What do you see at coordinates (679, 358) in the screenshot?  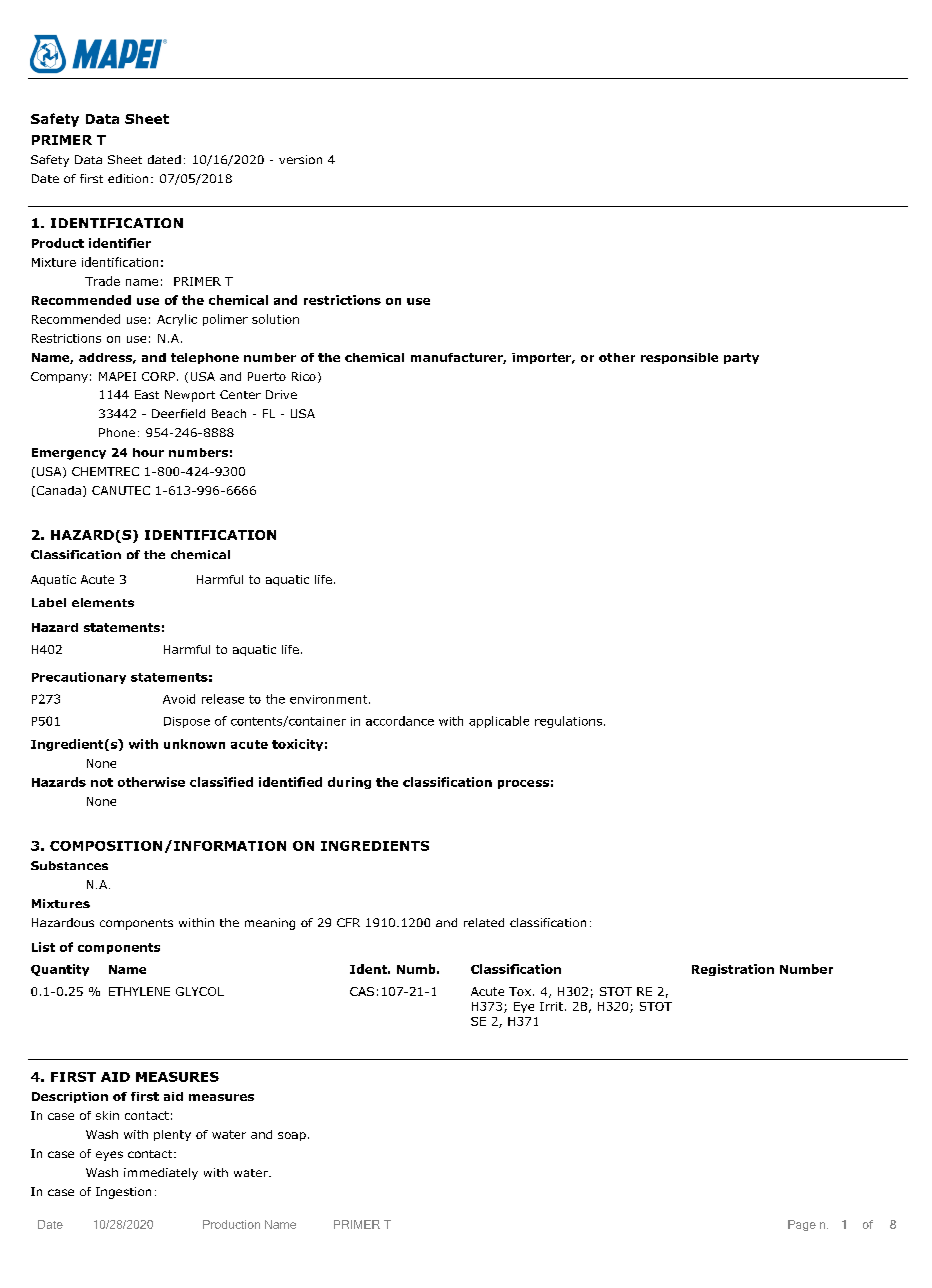 I see `responsible` at bounding box center [679, 358].
